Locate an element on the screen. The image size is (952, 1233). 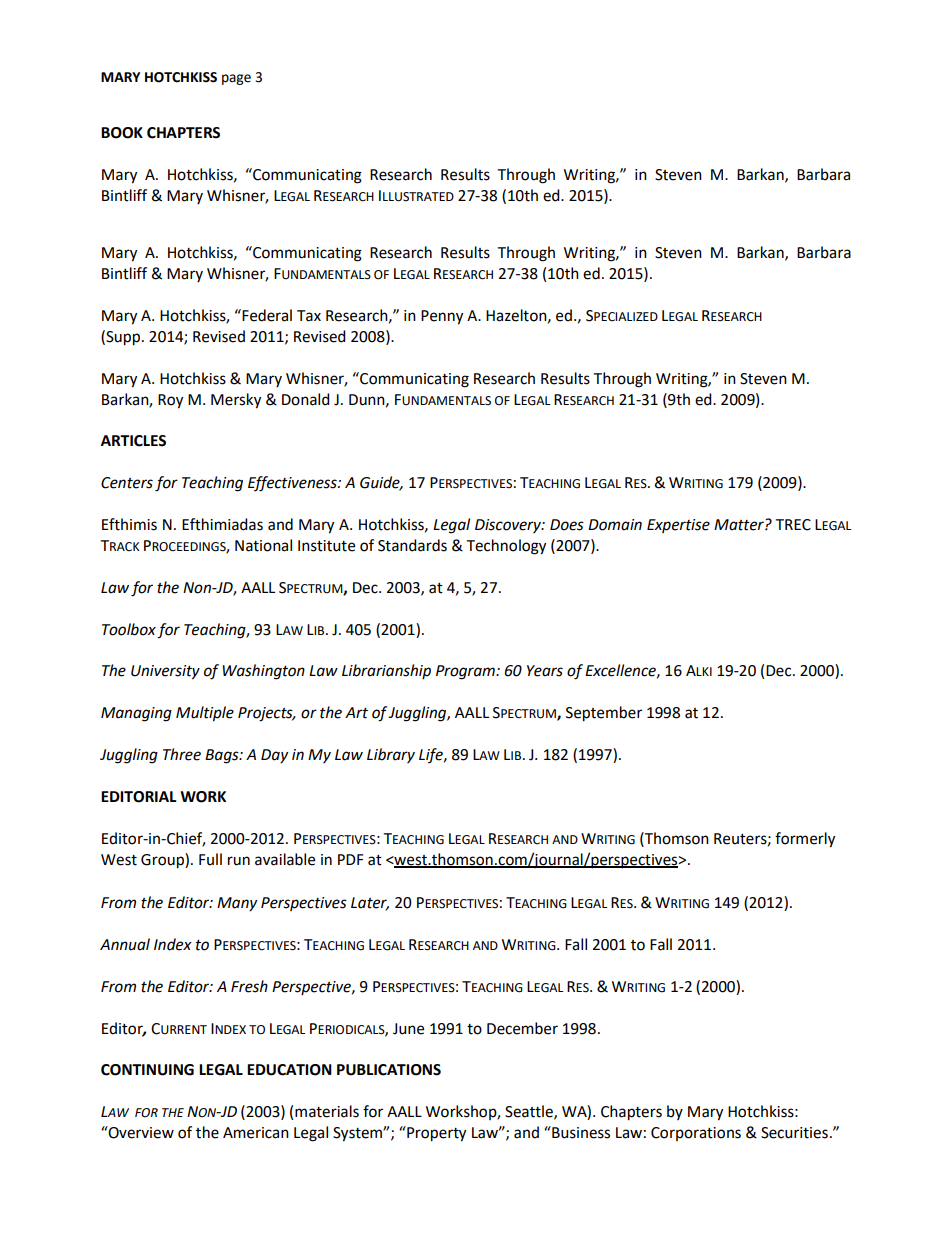
formerly is located at coordinates (805, 840).
